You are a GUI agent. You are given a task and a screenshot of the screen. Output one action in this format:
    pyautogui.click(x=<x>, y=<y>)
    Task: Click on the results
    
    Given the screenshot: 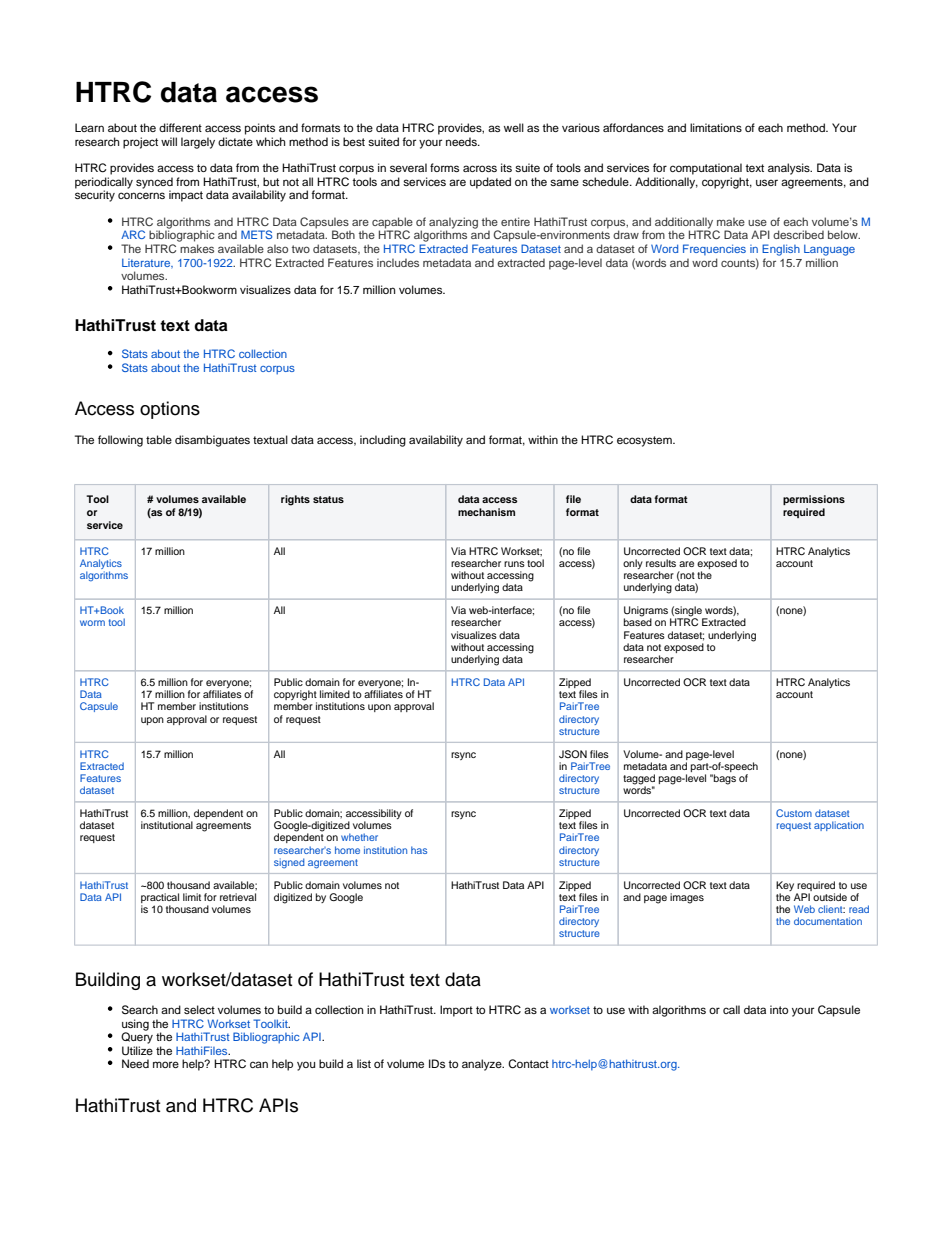 What is the action you would take?
    pyautogui.click(x=661, y=563)
